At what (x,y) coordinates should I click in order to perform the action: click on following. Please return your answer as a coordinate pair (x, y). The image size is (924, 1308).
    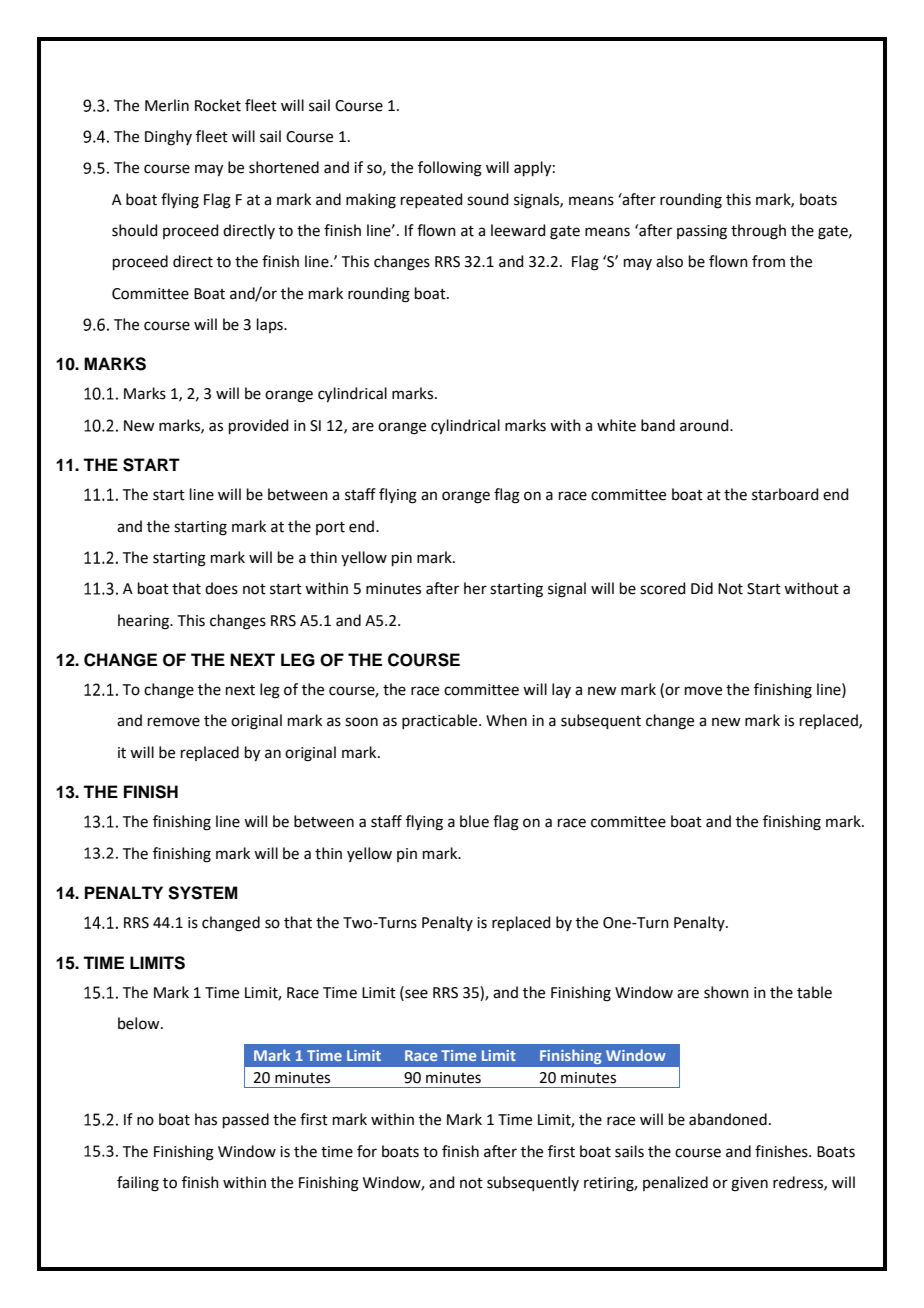
    Looking at the image, I should click on (450, 169).
